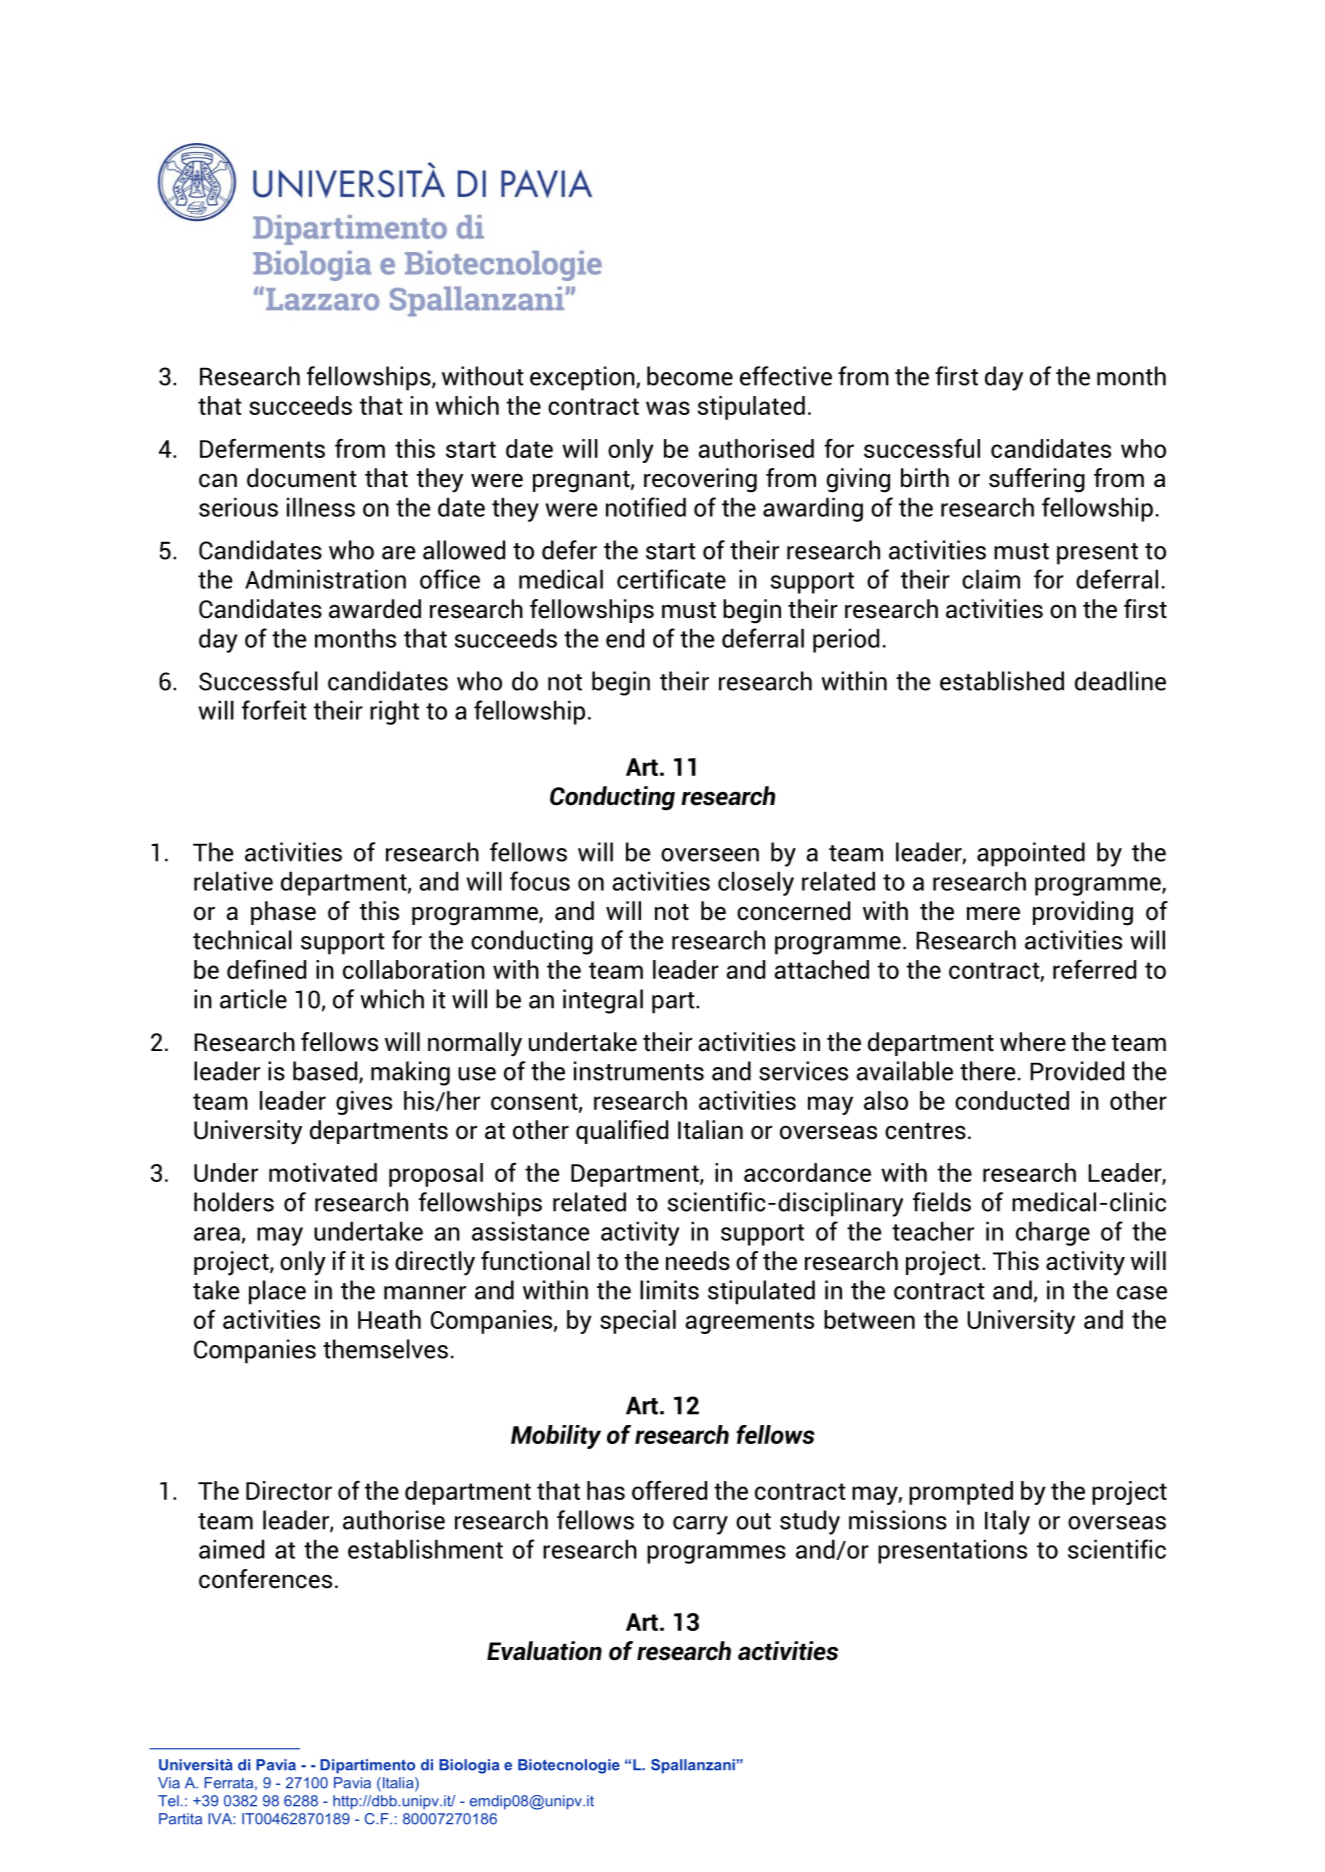 This image has width=1325, height=1872. Describe the element at coordinates (668, 408) in the image. I see `was` at that location.
